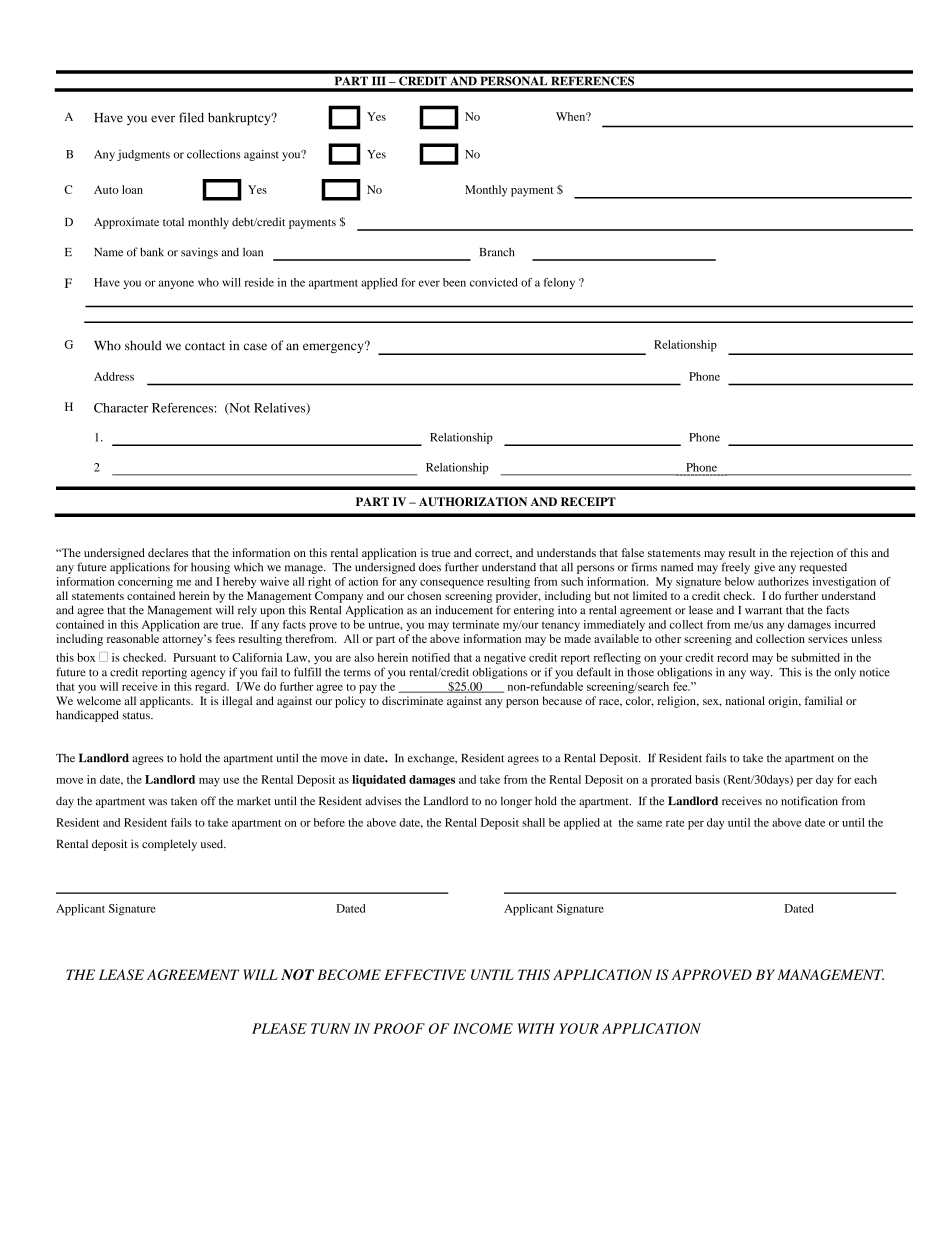 The image size is (952, 1233). What do you see at coordinates (143, 155) in the document?
I see `judgments` at bounding box center [143, 155].
